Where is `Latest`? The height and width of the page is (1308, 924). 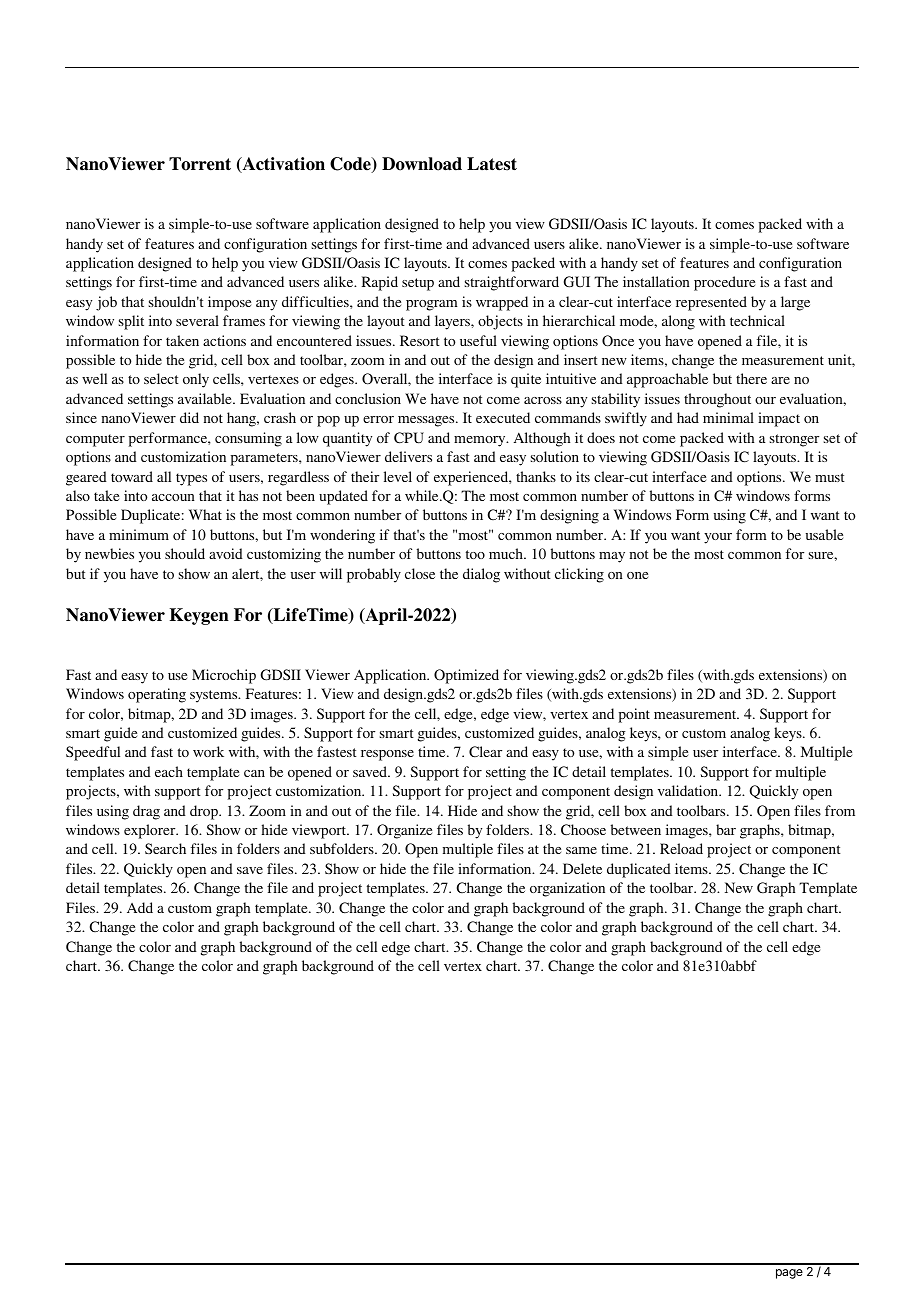 Latest is located at coordinates (492, 164).
